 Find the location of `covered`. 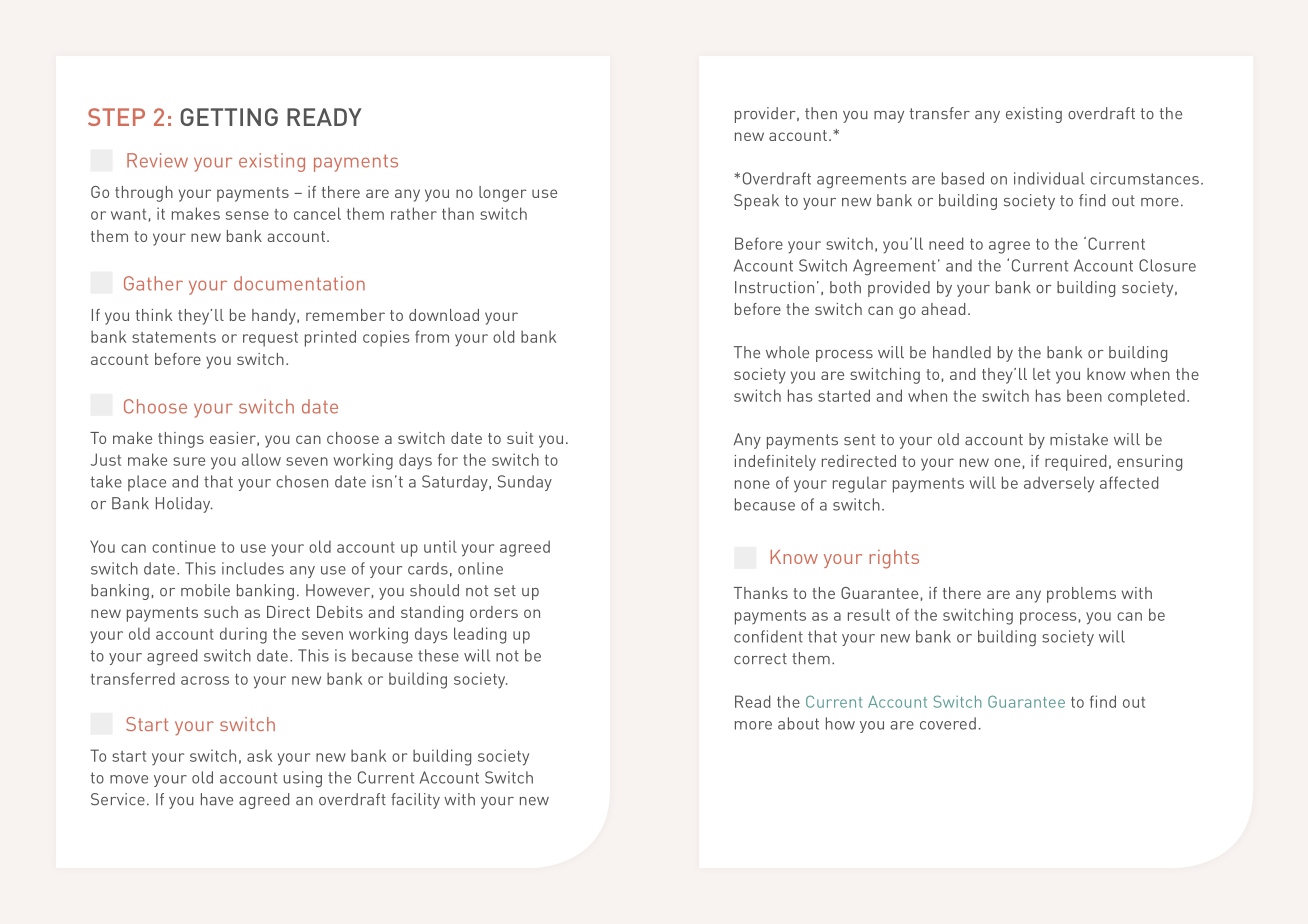

covered is located at coordinates (948, 723).
